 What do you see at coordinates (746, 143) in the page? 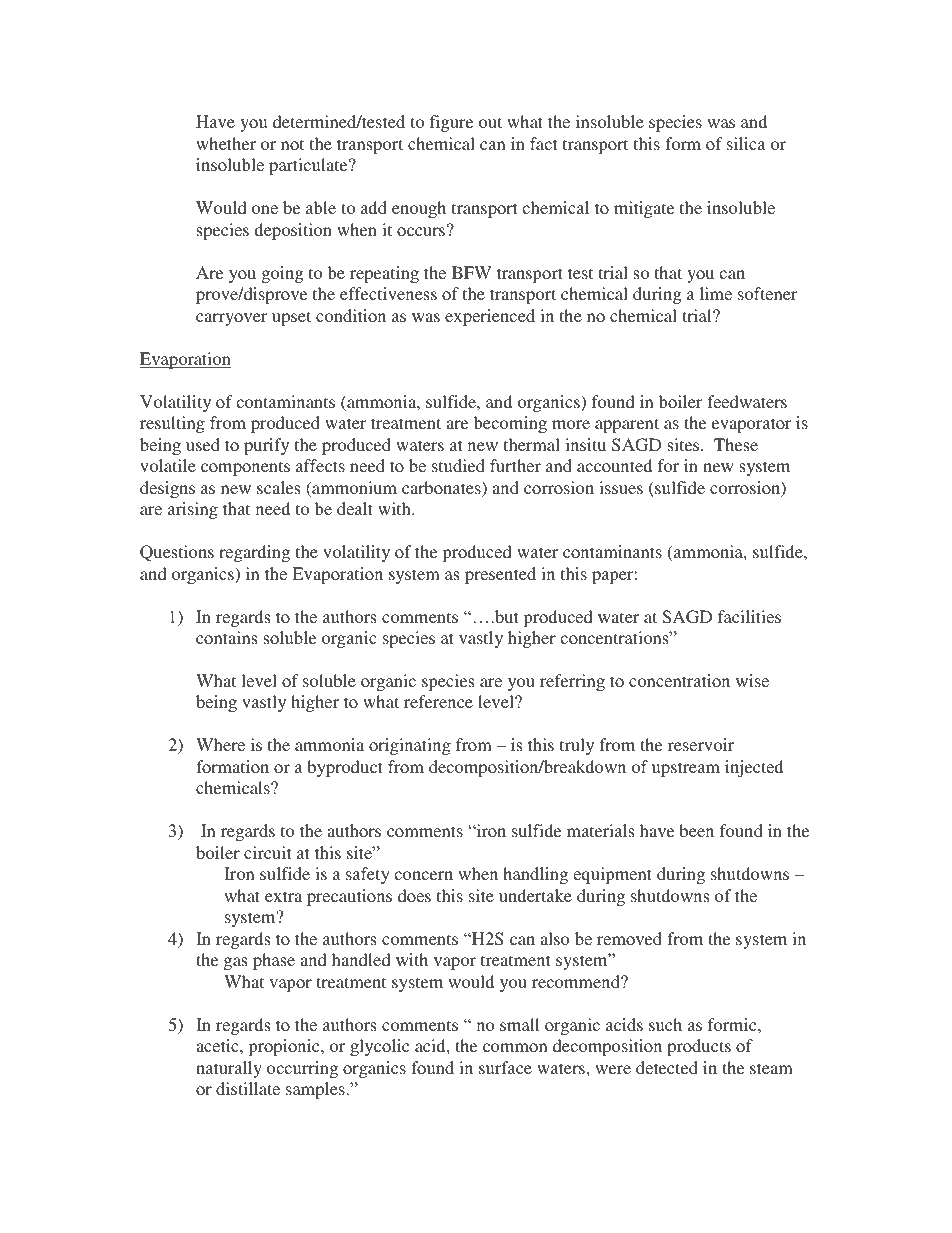
I see `silica` at bounding box center [746, 143].
